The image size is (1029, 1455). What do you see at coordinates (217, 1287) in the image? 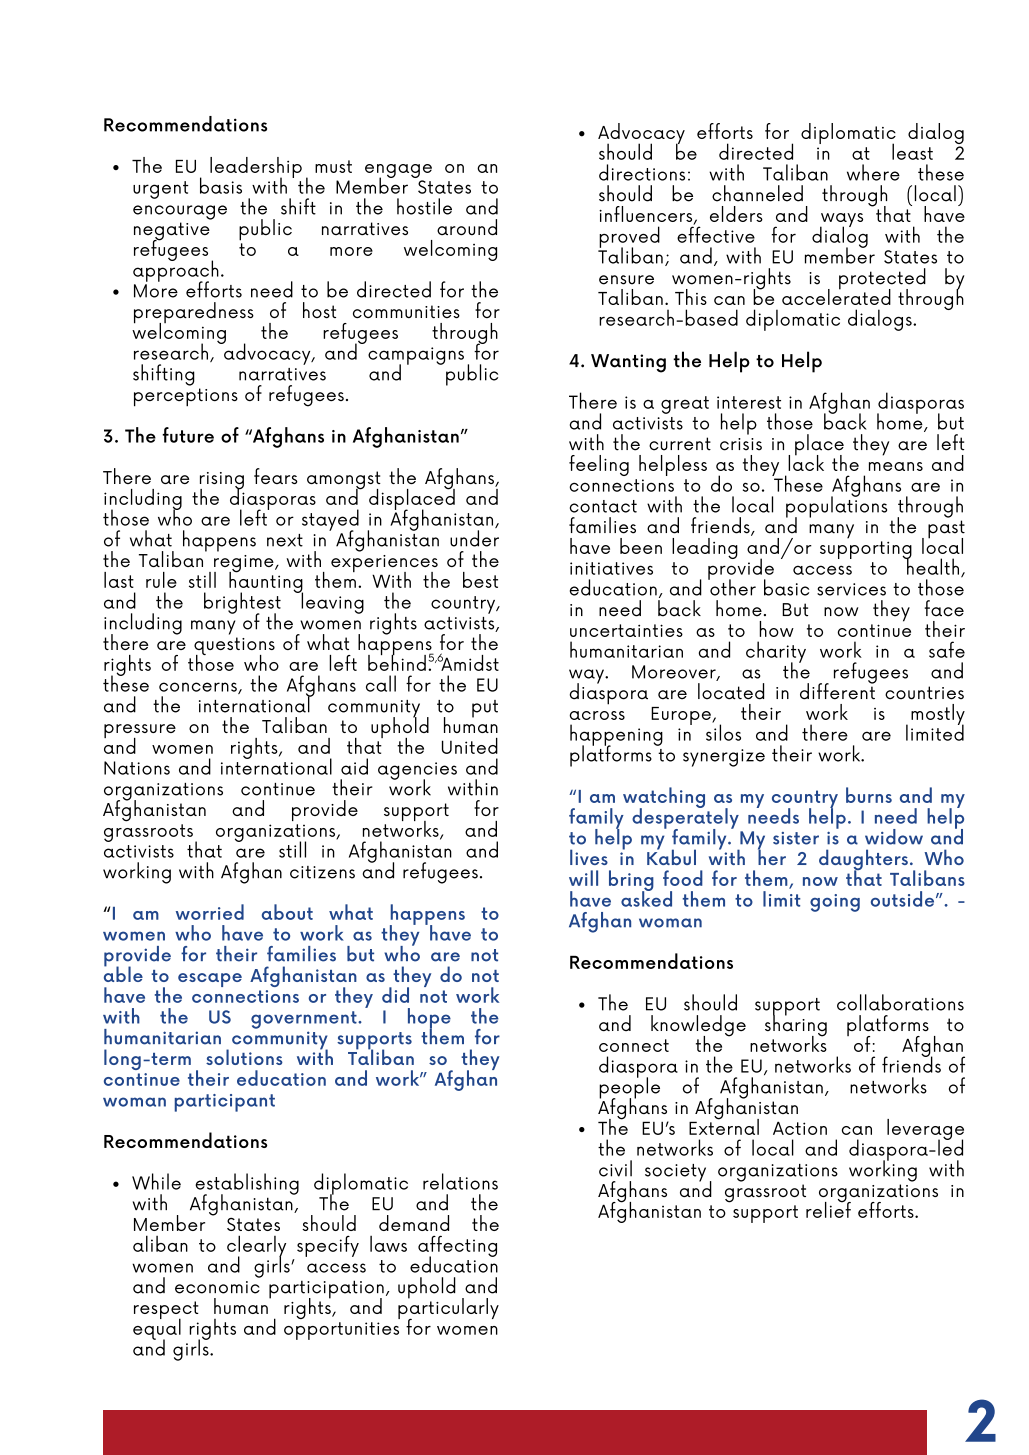
I see `economic` at bounding box center [217, 1287].
